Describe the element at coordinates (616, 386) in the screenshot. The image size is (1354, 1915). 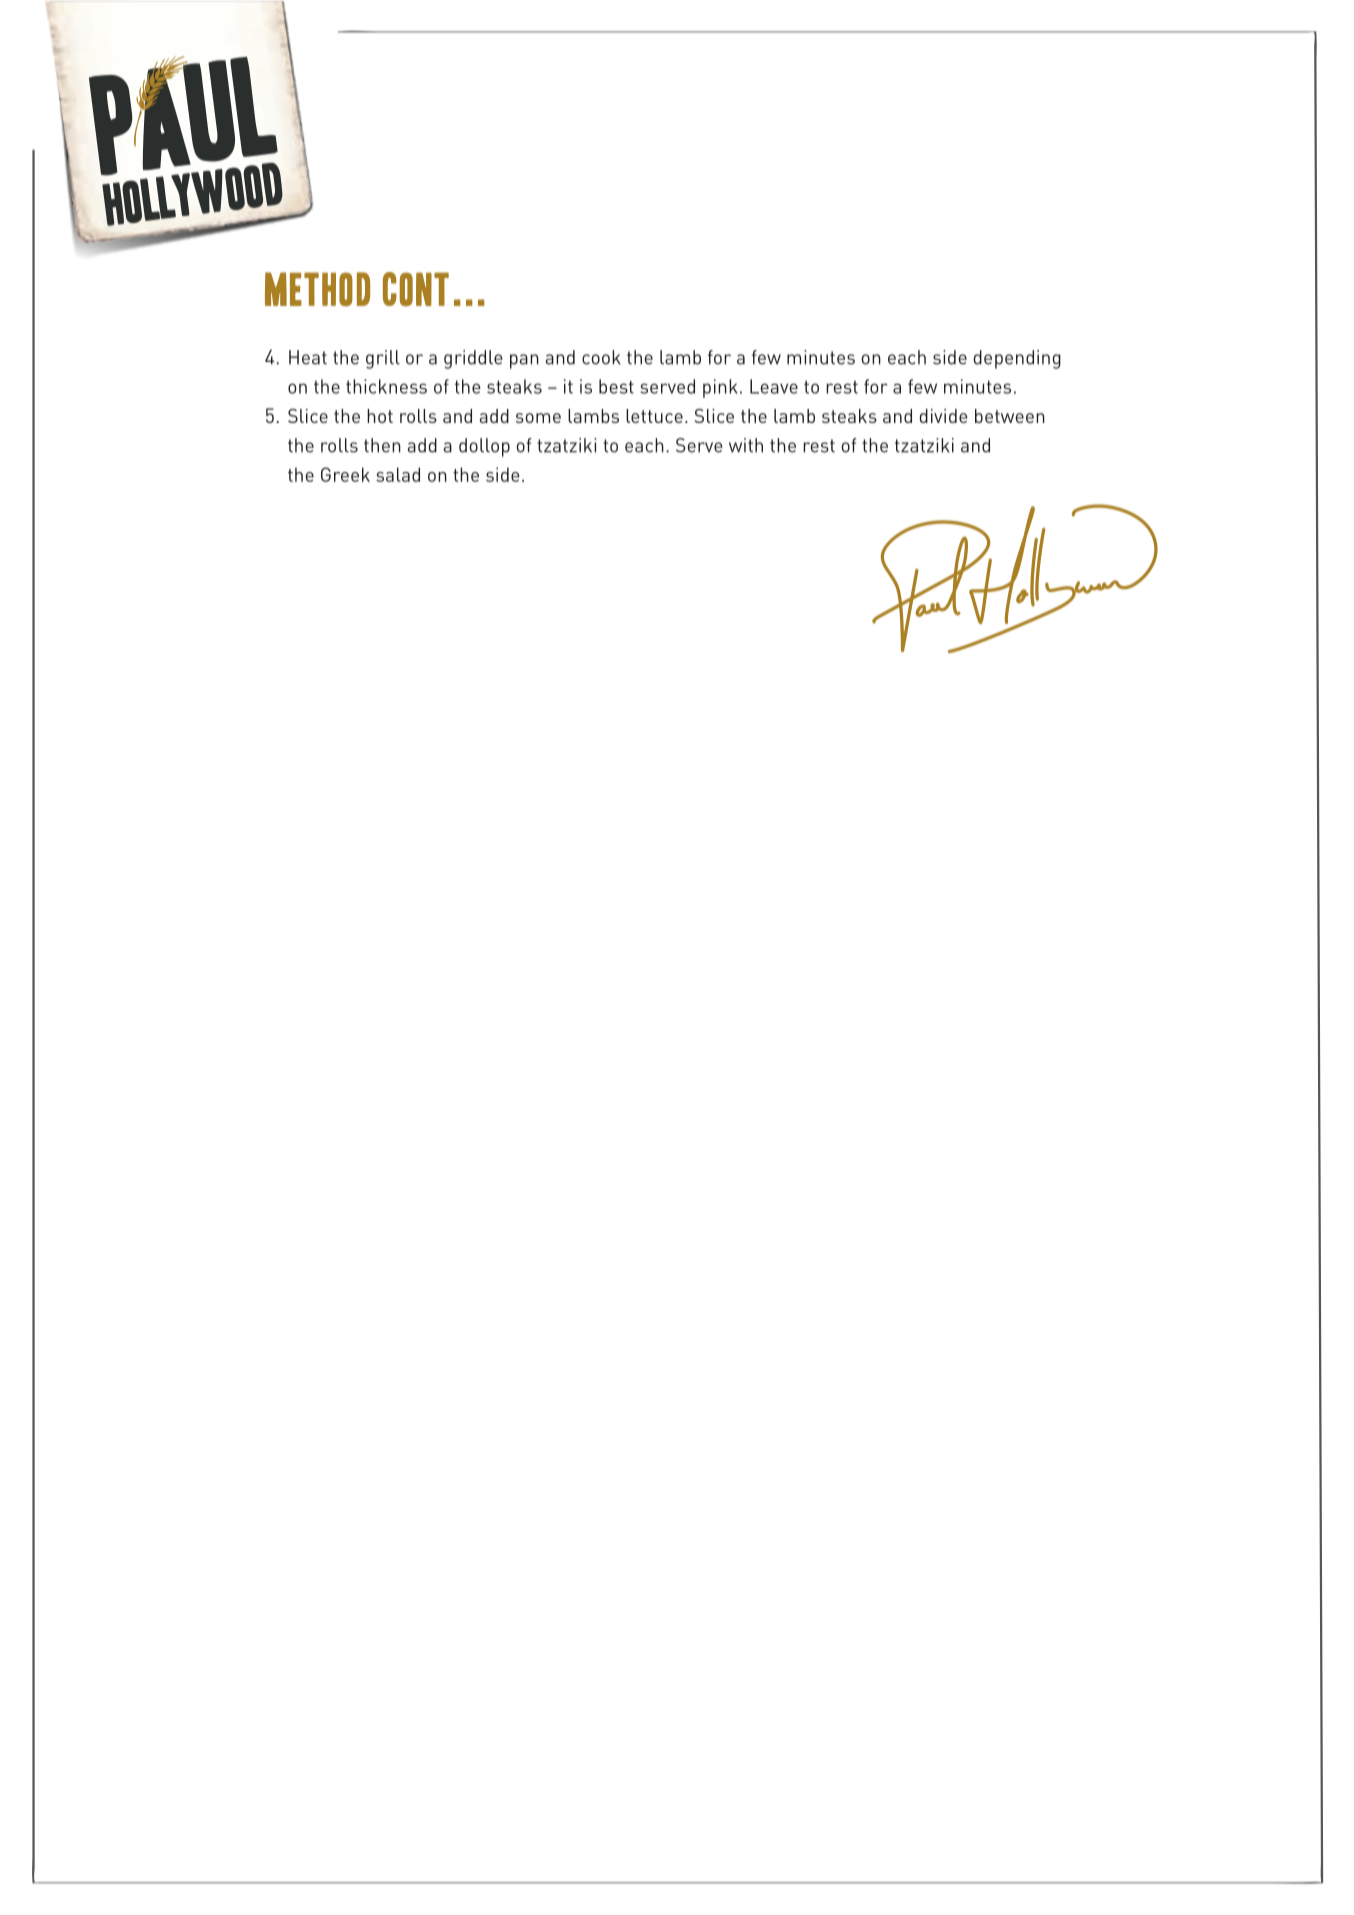
I see `best` at that location.
